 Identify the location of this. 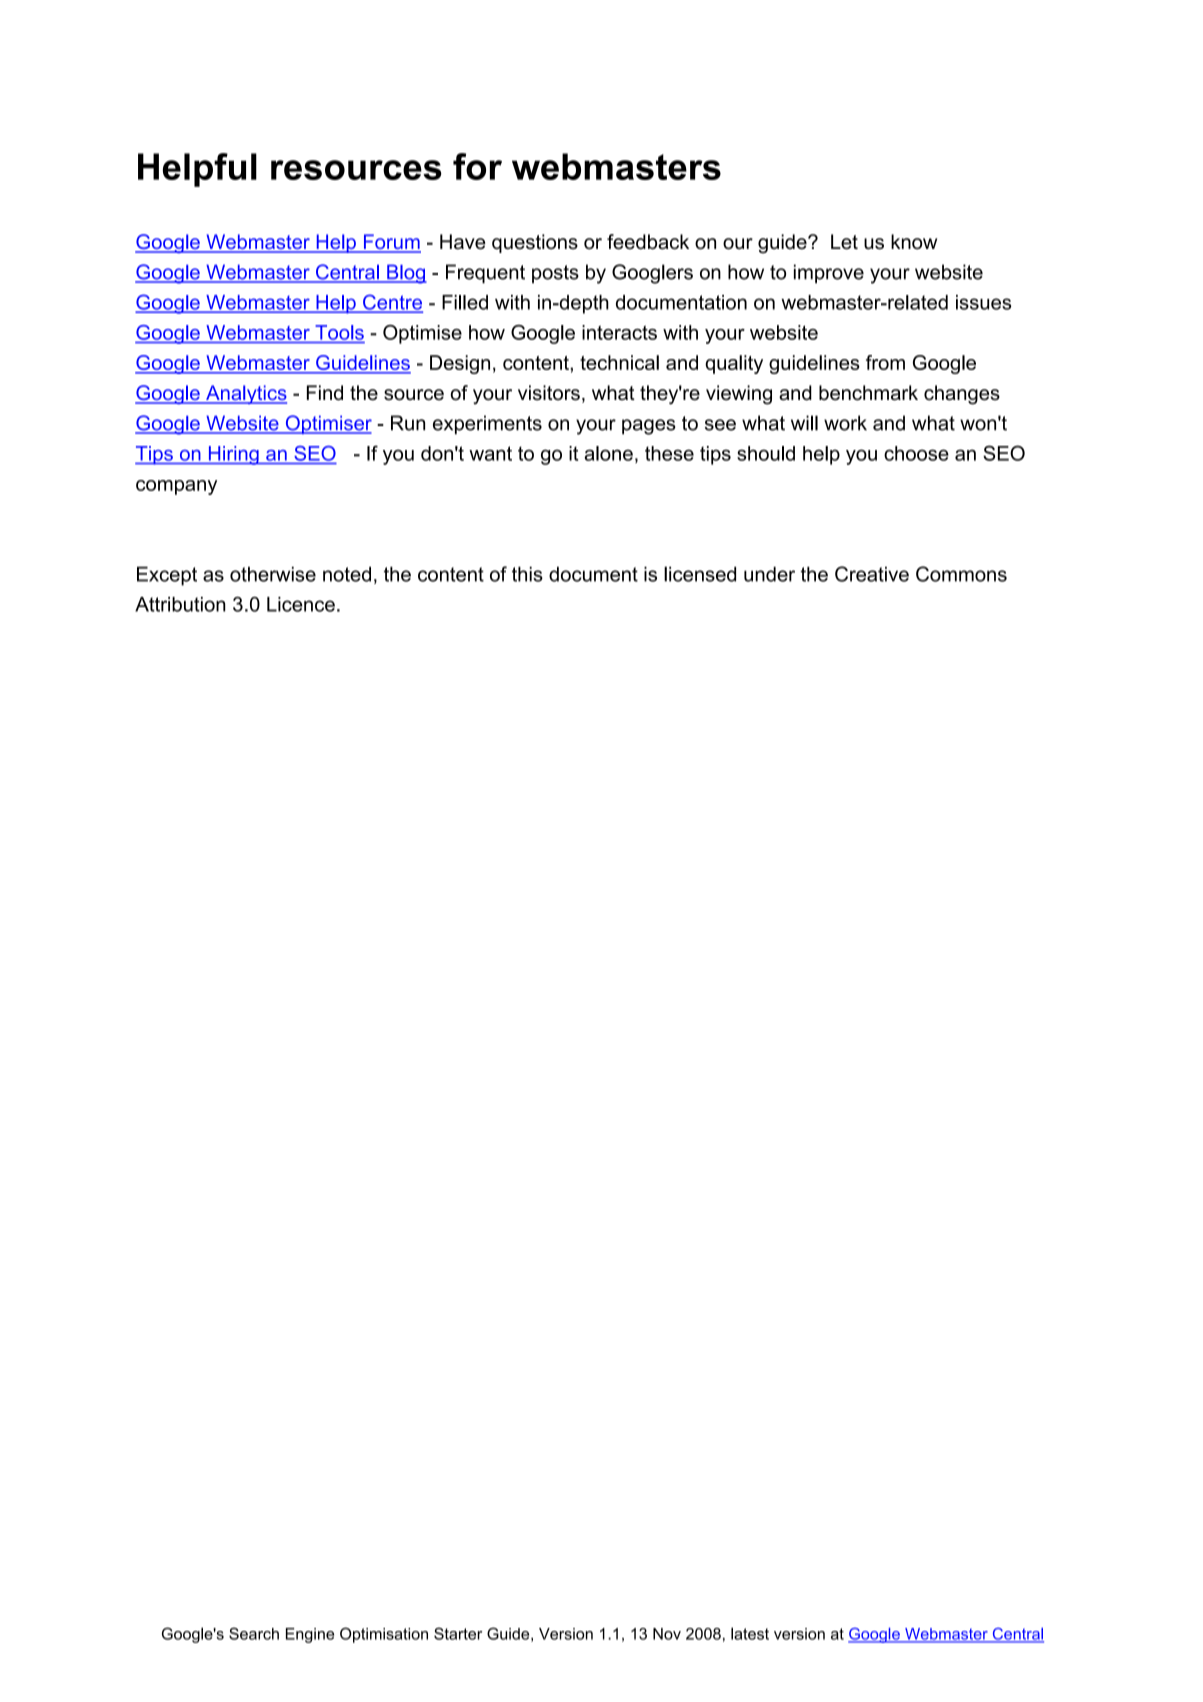
(527, 574).
